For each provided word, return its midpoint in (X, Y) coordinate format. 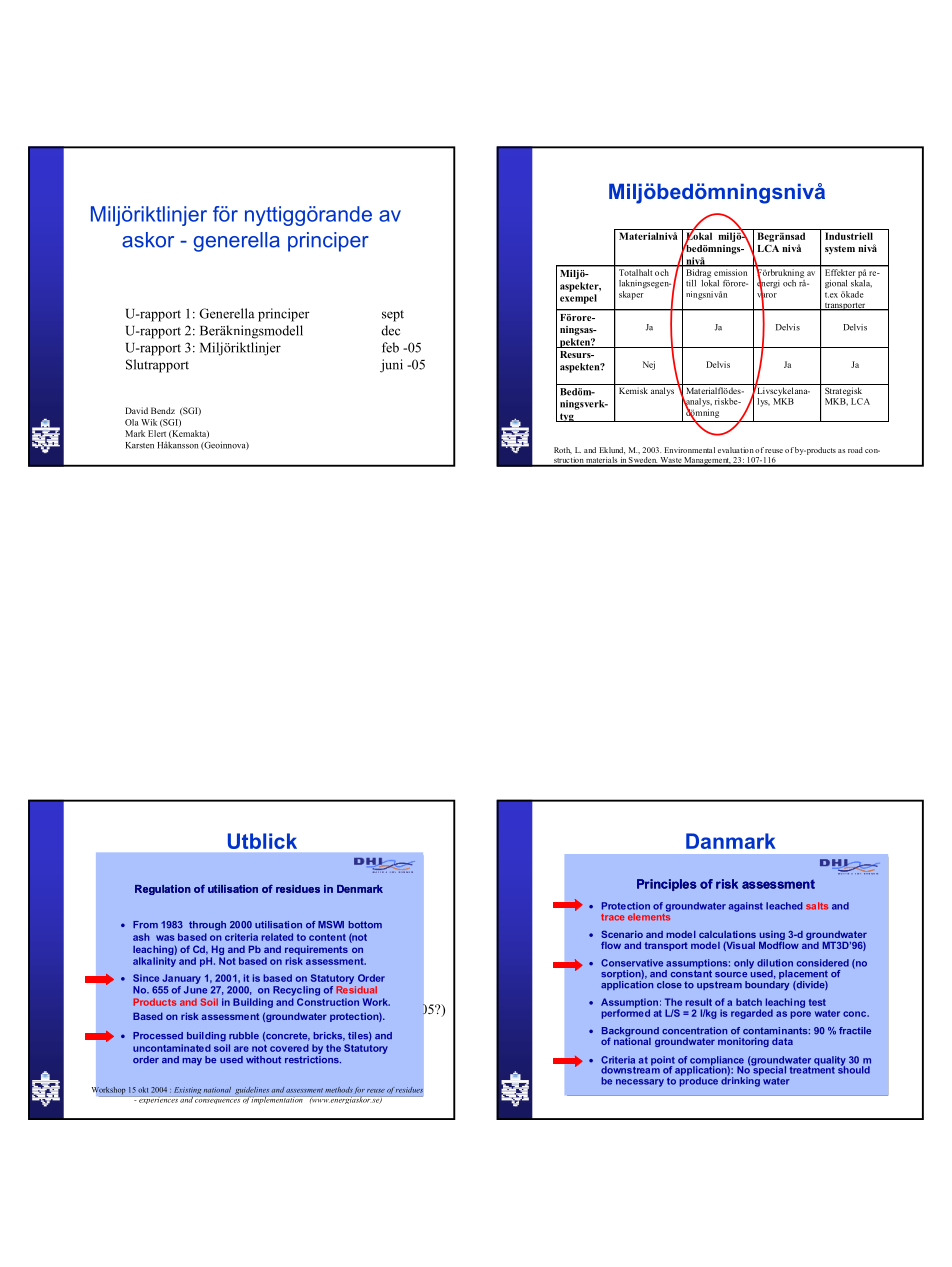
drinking (740, 1081)
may (192, 1062)
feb (390, 347)
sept (393, 316)
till (691, 283)
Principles (667, 885)
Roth (563, 450)
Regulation (163, 890)
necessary (640, 1083)
